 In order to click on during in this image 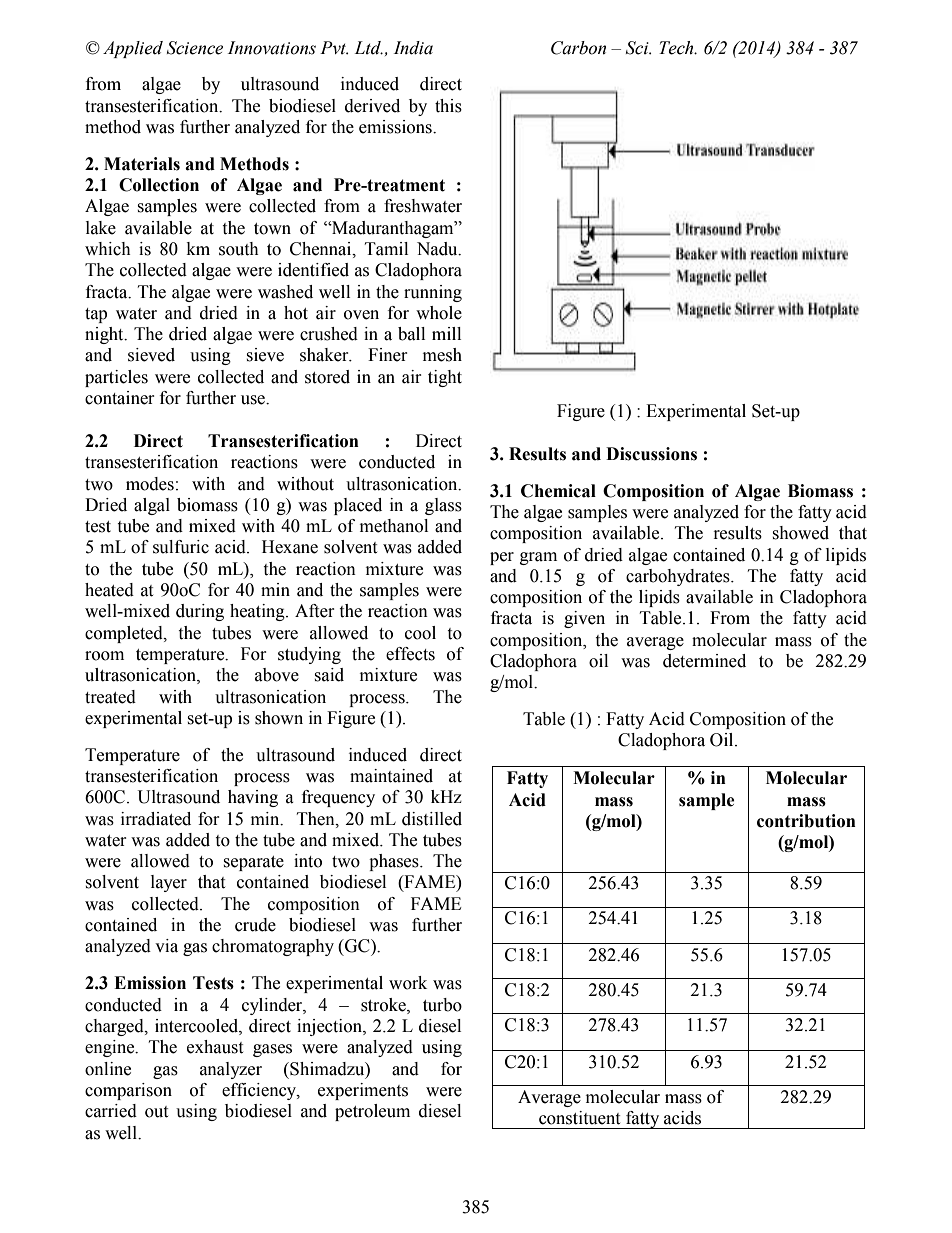, I will do `click(200, 612)`.
